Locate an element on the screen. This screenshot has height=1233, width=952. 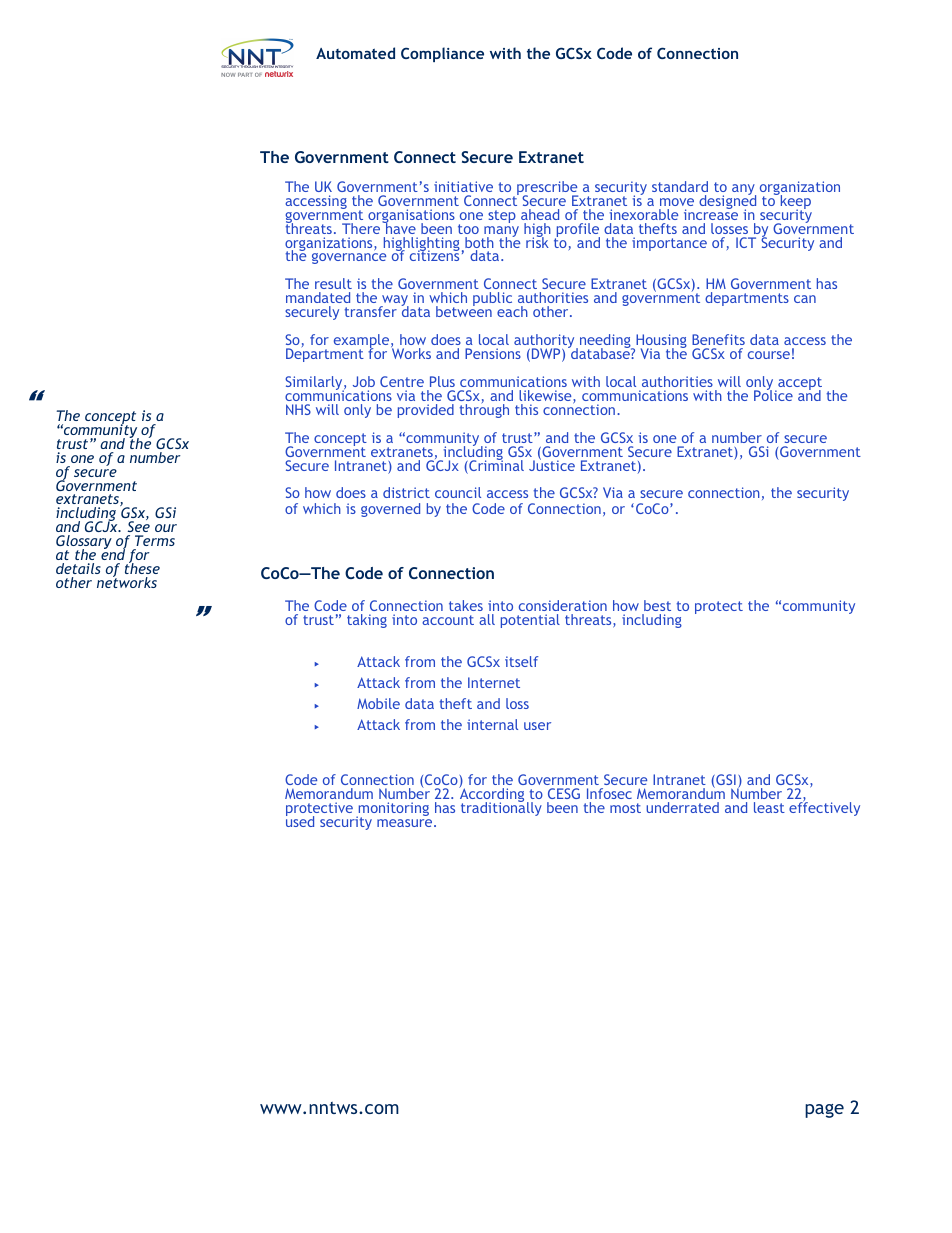
least is located at coordinates (769, 807).
